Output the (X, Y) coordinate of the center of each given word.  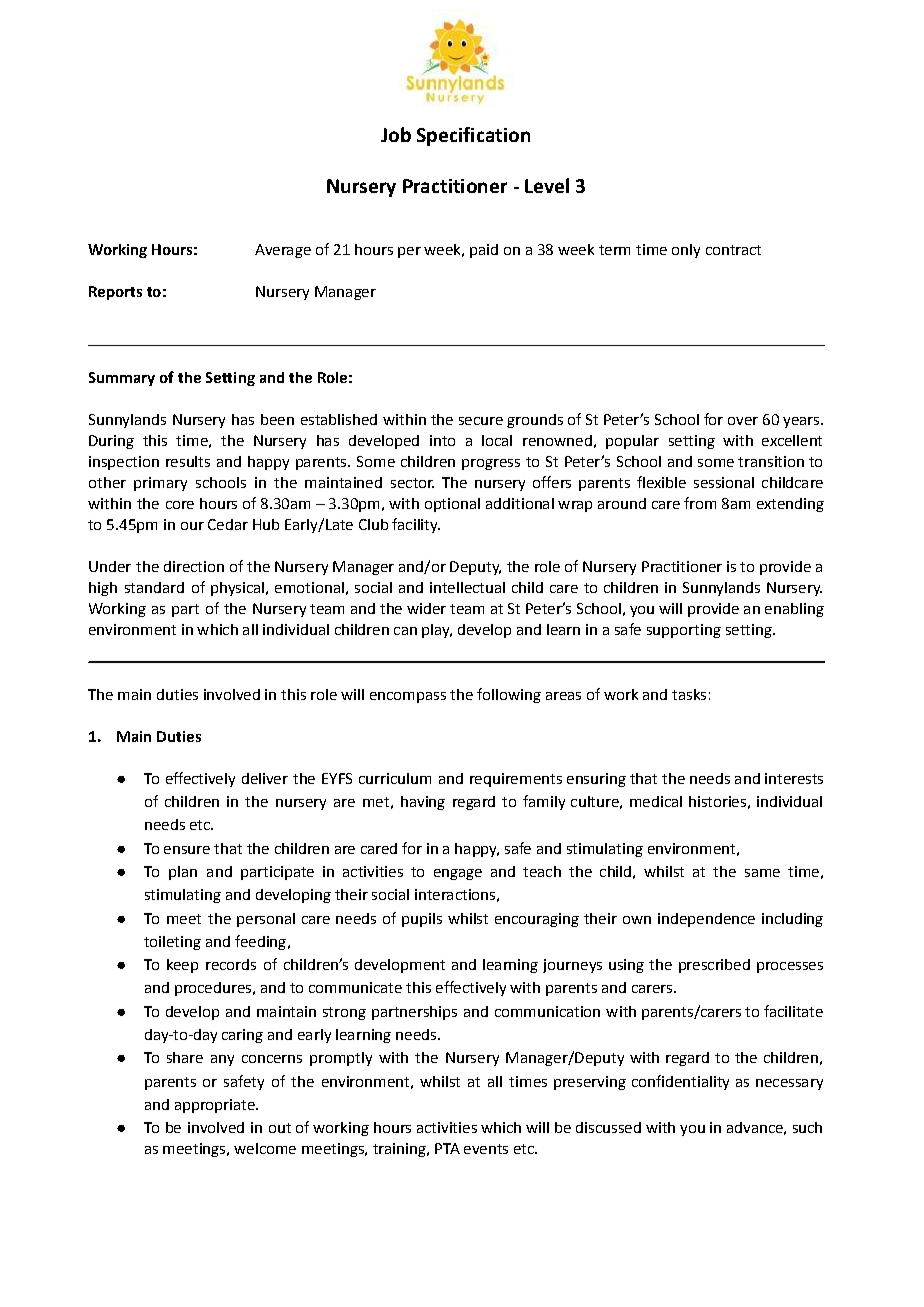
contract (733, 250)
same (762, 873)
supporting (684, 631)
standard (154, 587)
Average (283, 251)
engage (458, 874)
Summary (122, 379)
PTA (447, 1148)
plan (183, 873)
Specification (473, 136)
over (743, 421)
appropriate (216, 1106)
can (405, 631)
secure (481, 421)
